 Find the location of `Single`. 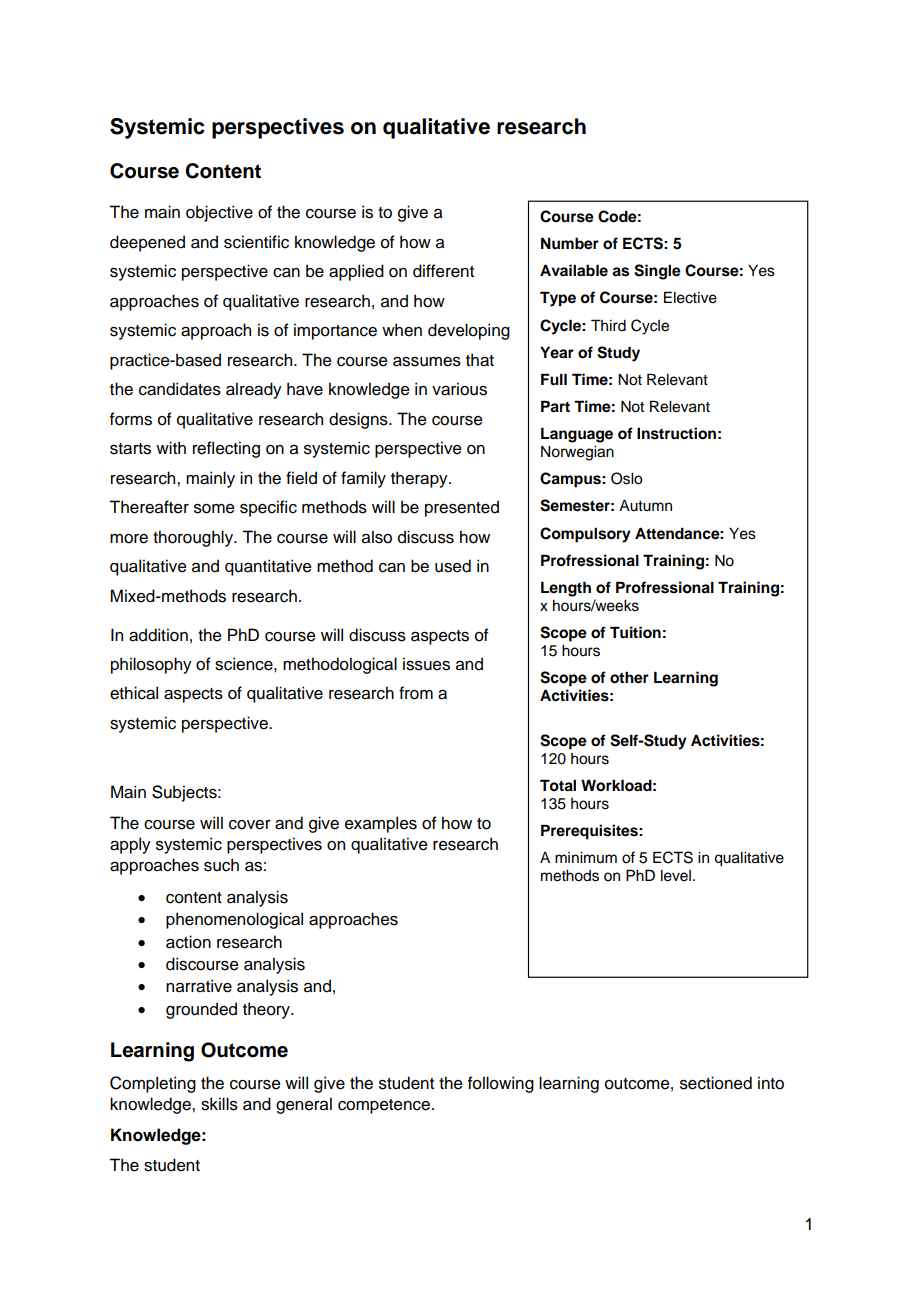

Single is located at coordinates (657, 272).
